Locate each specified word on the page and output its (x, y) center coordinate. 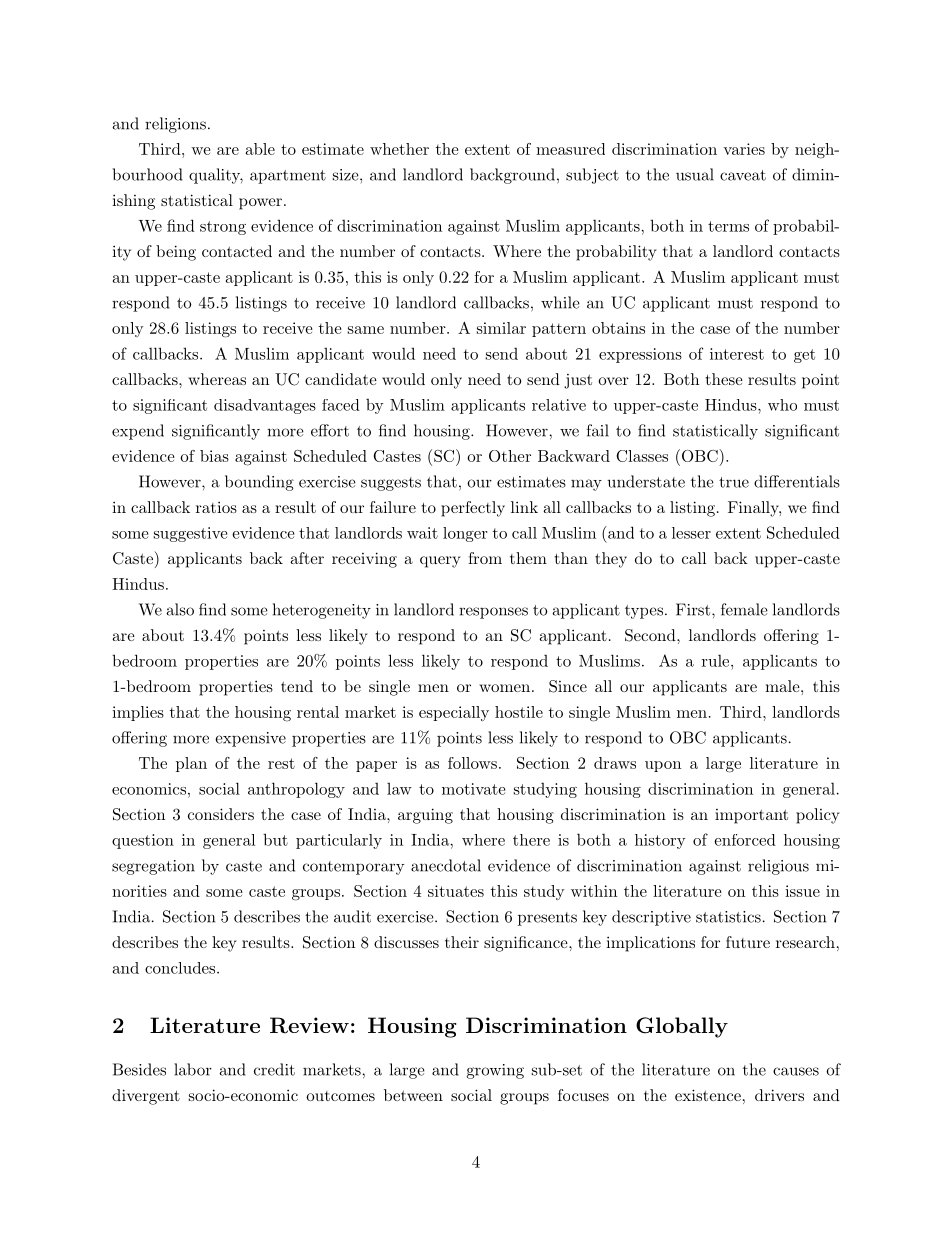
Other (510, 456)
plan (191, 764)
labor (193, 1069)
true (734, 482)
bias (214, 456)
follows (472, 763)
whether (399, 149)
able (260, 149)
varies (744, 149)
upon (663, 766)
